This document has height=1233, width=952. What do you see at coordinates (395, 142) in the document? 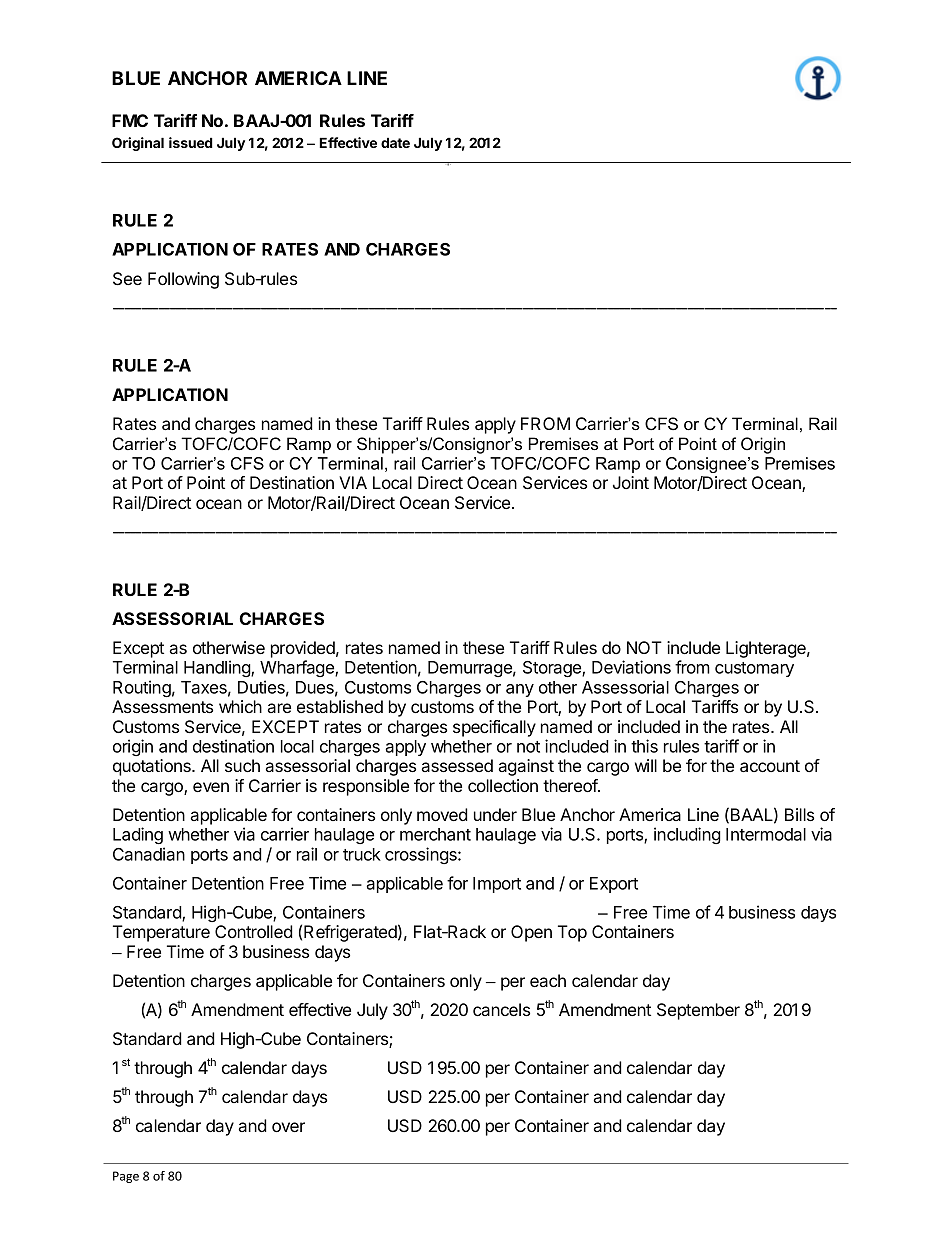
I see `date` at bounding box center [395, 142].
